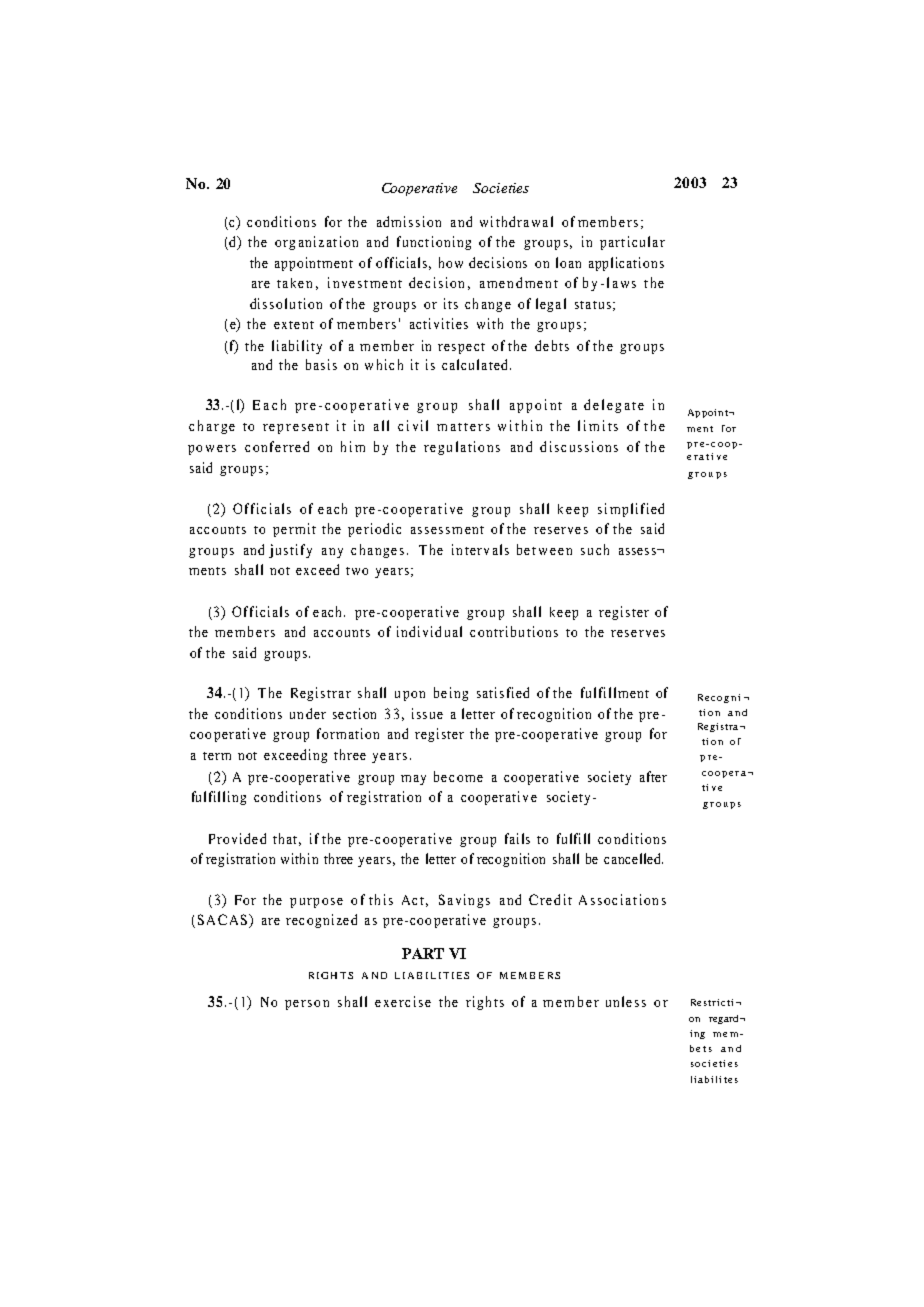 This image has height=1307, width=924. I want to click on how, so click(451, 262).
